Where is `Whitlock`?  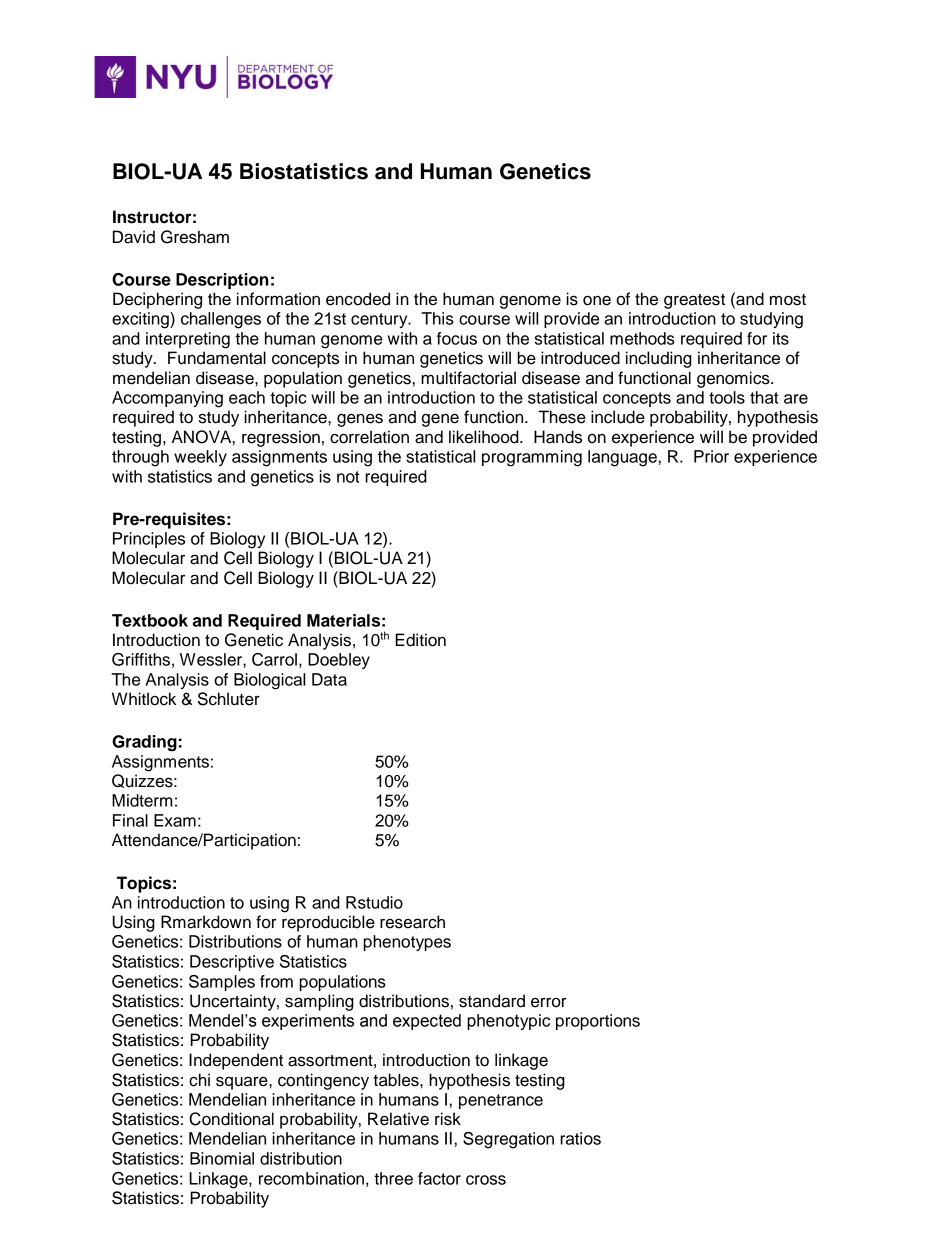
Whitlock is located at coordinates (144, 699).
